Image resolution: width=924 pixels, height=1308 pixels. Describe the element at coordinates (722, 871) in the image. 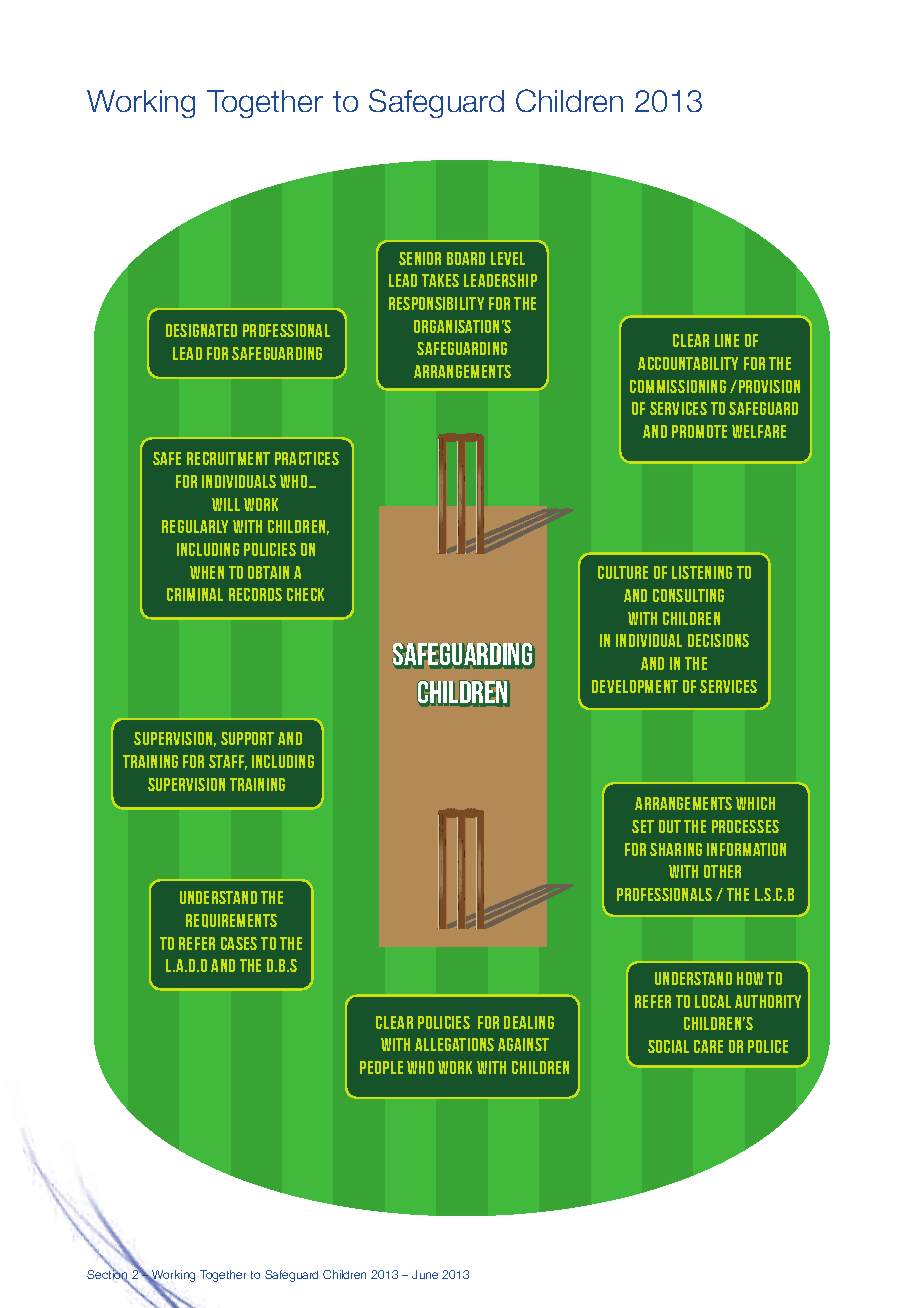

I see `other` at that location.
